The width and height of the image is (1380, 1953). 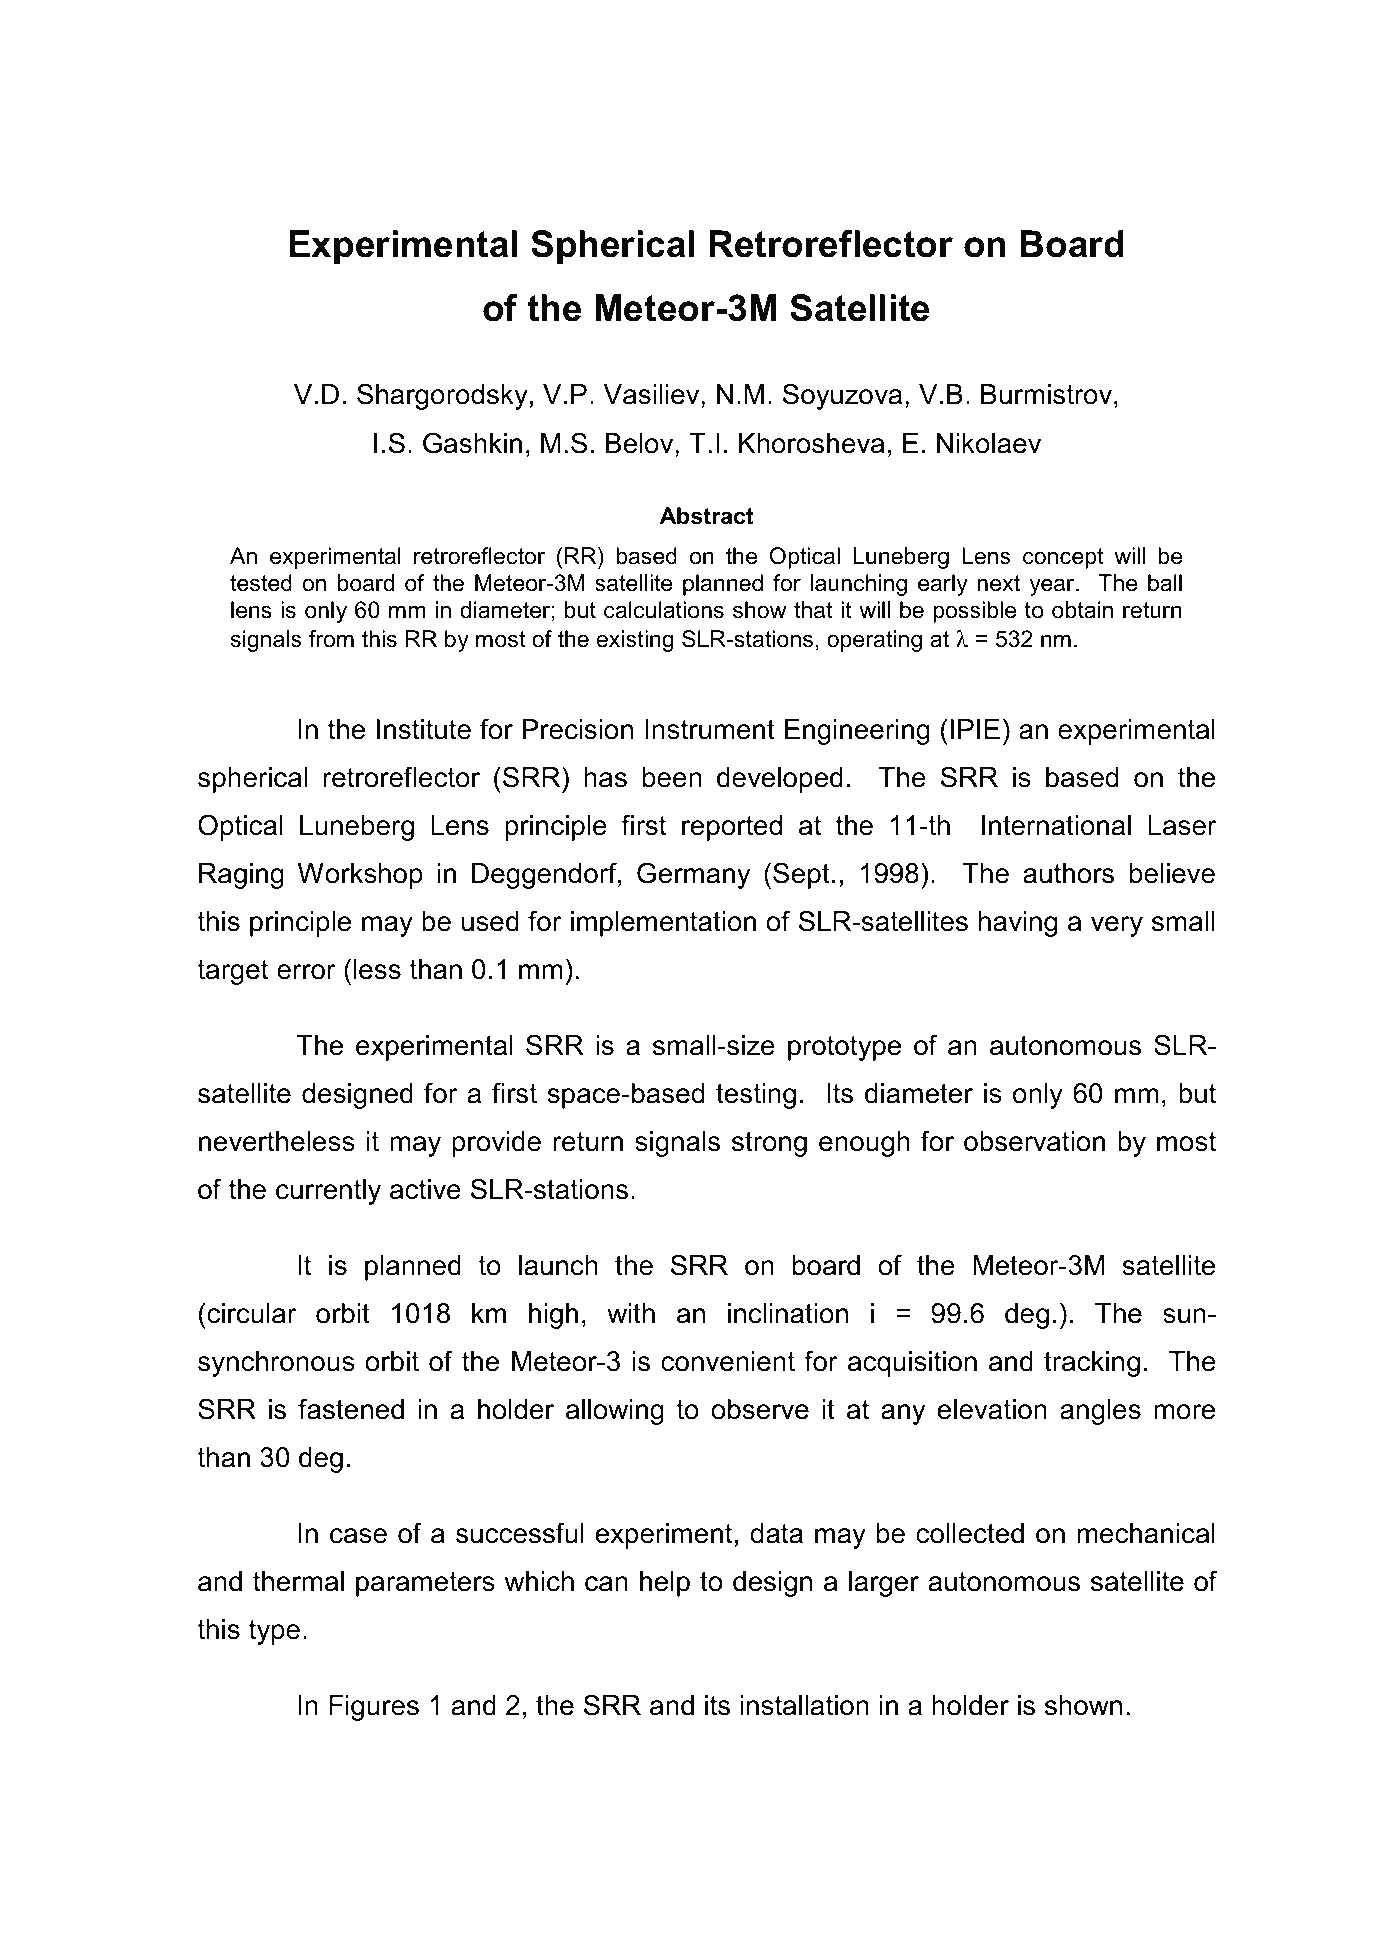 I want to click on been, so click(x=672, y=777).
